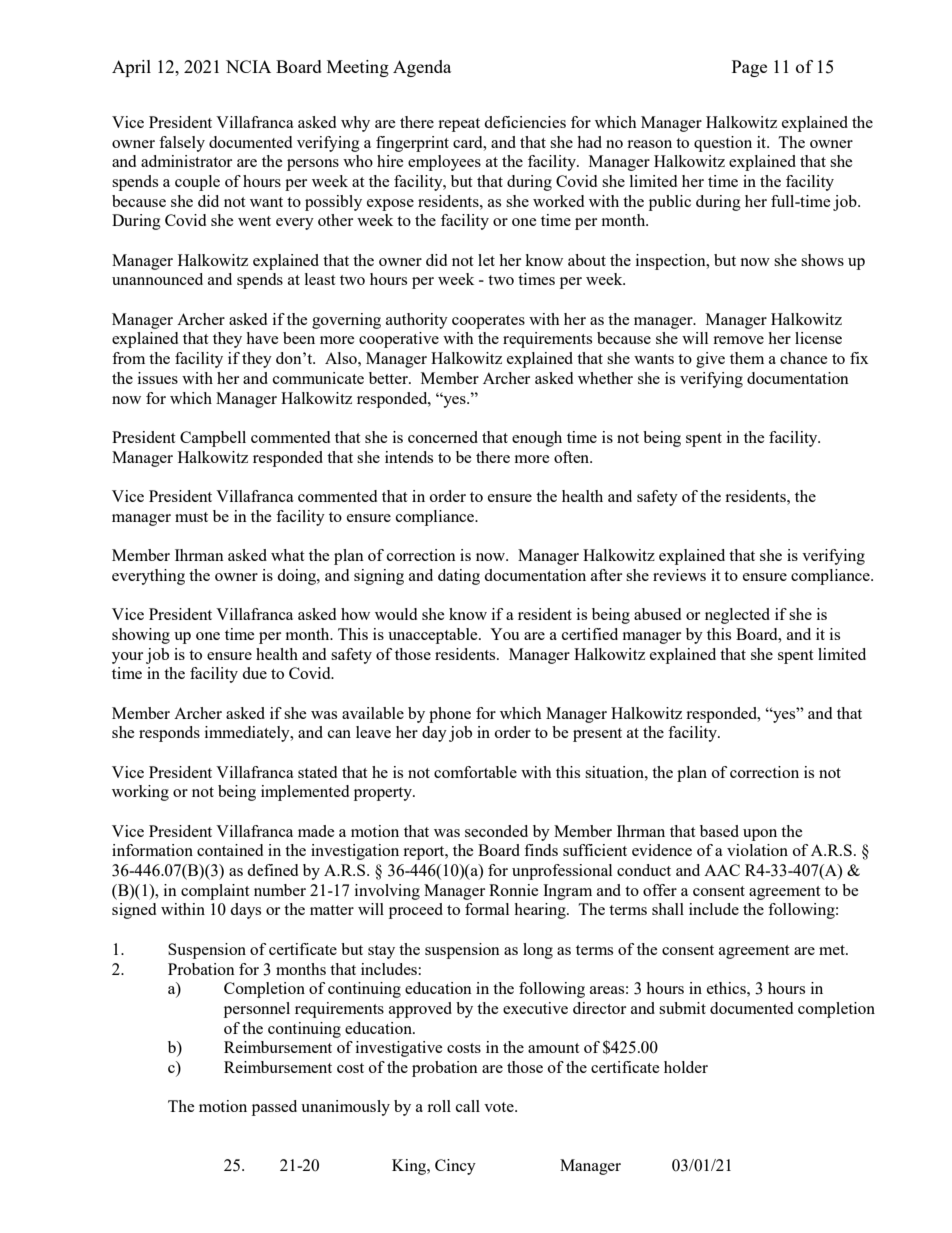  I want to click on neglected, so click(737, 616).
